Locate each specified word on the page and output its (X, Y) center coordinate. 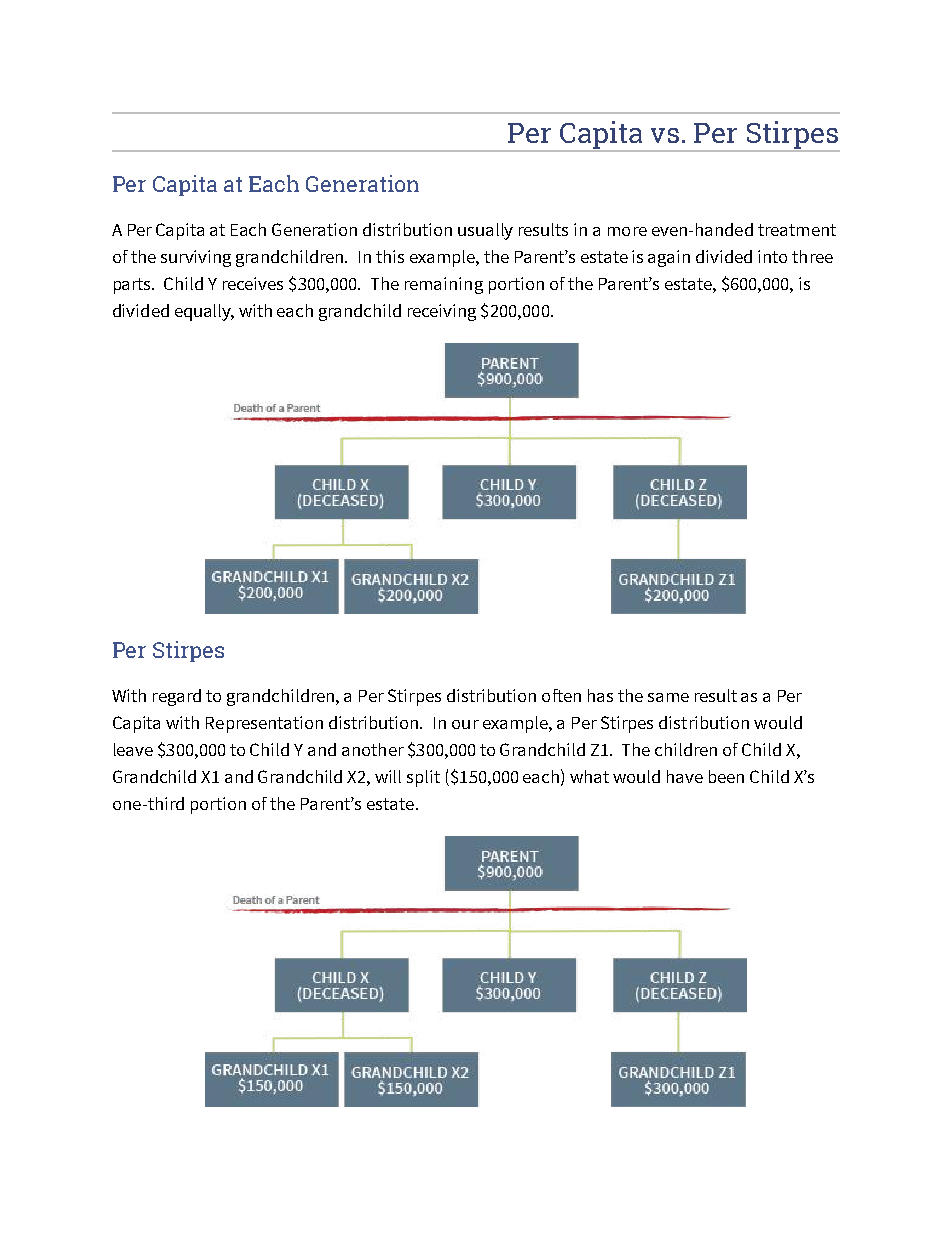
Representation (264, 724)
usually (485, 231)
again (669, 258)
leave (133, 749)
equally (204, 312)
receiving (442, 312)
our (465, 724)
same (668, 697)
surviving (196, 258)
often (561, 695)
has (600, 695)
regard (177, 697)
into (772, 256)
